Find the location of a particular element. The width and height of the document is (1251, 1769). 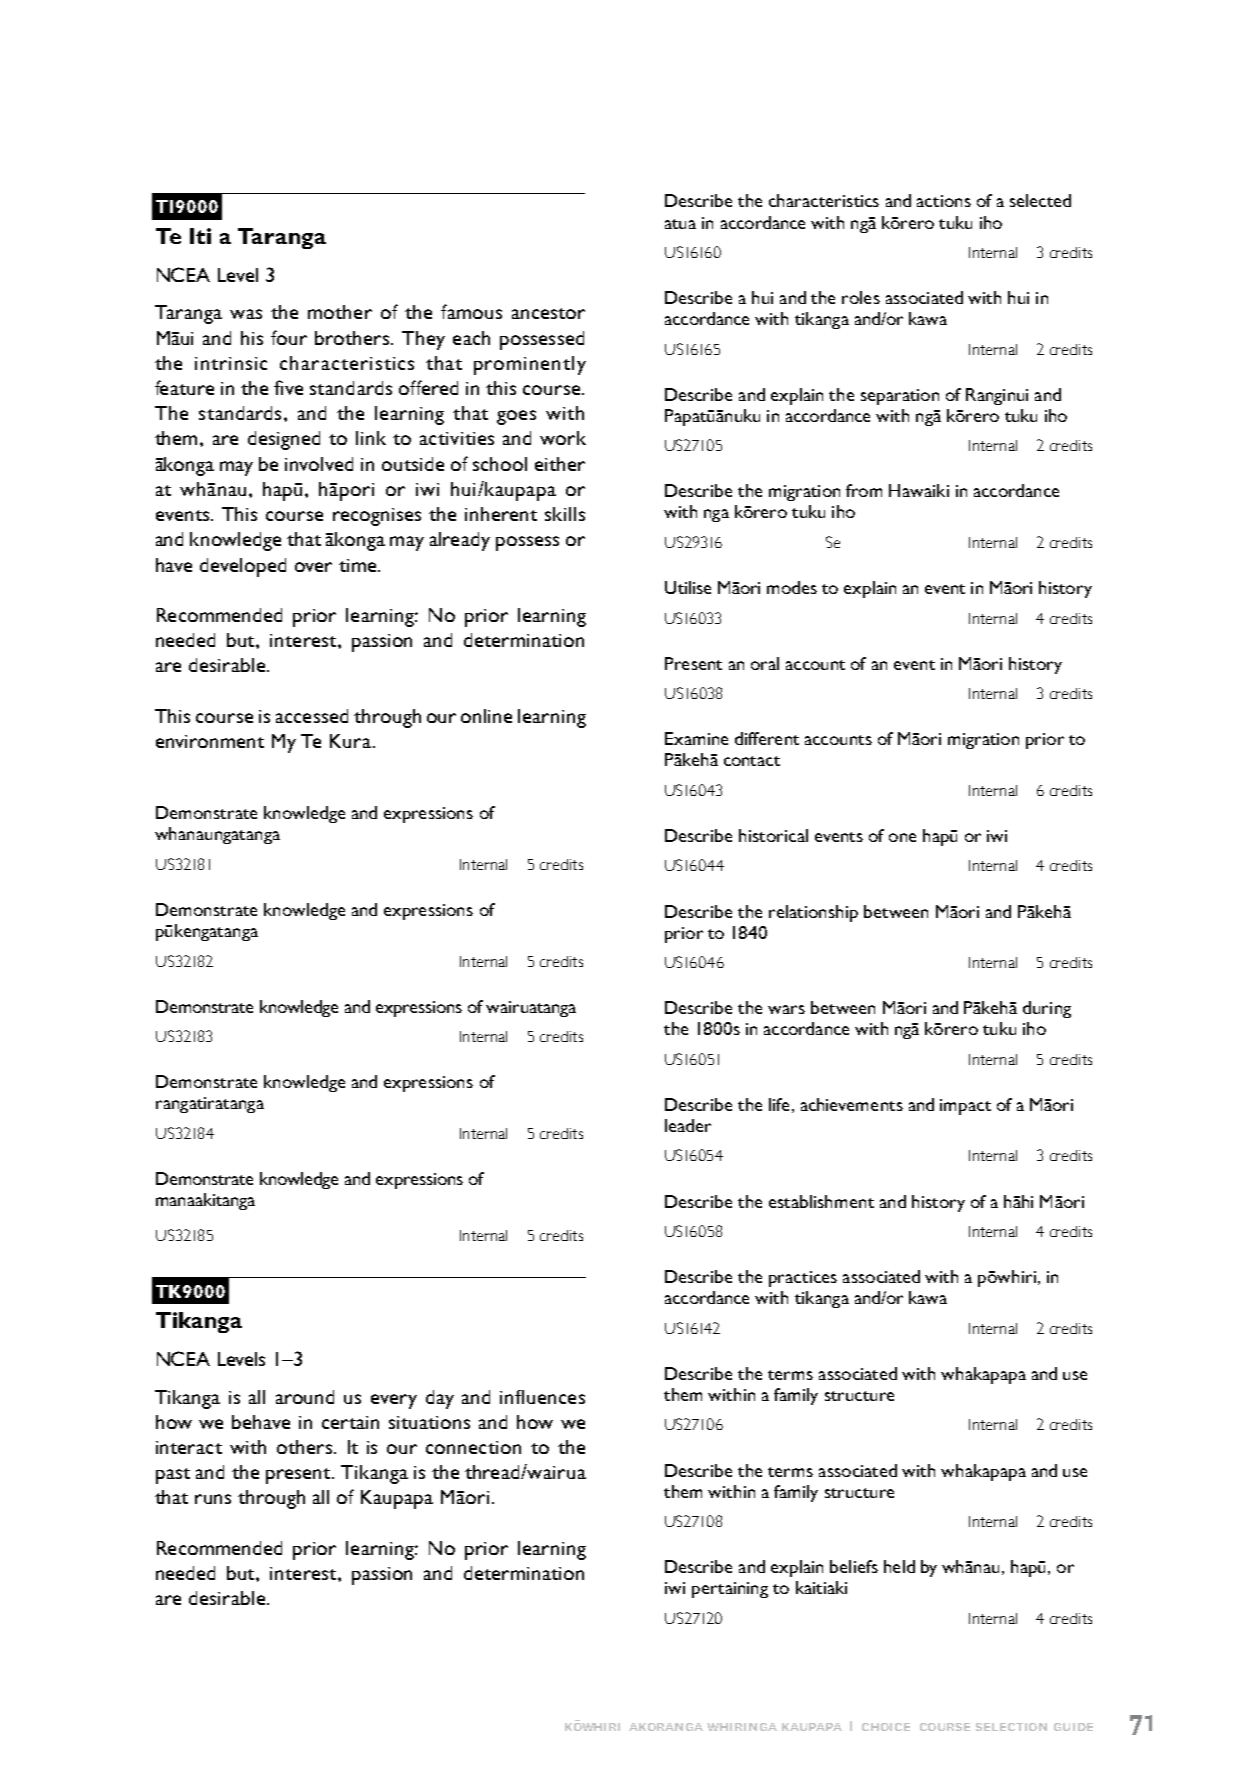

practices is located at coordinates (803, 1279).
